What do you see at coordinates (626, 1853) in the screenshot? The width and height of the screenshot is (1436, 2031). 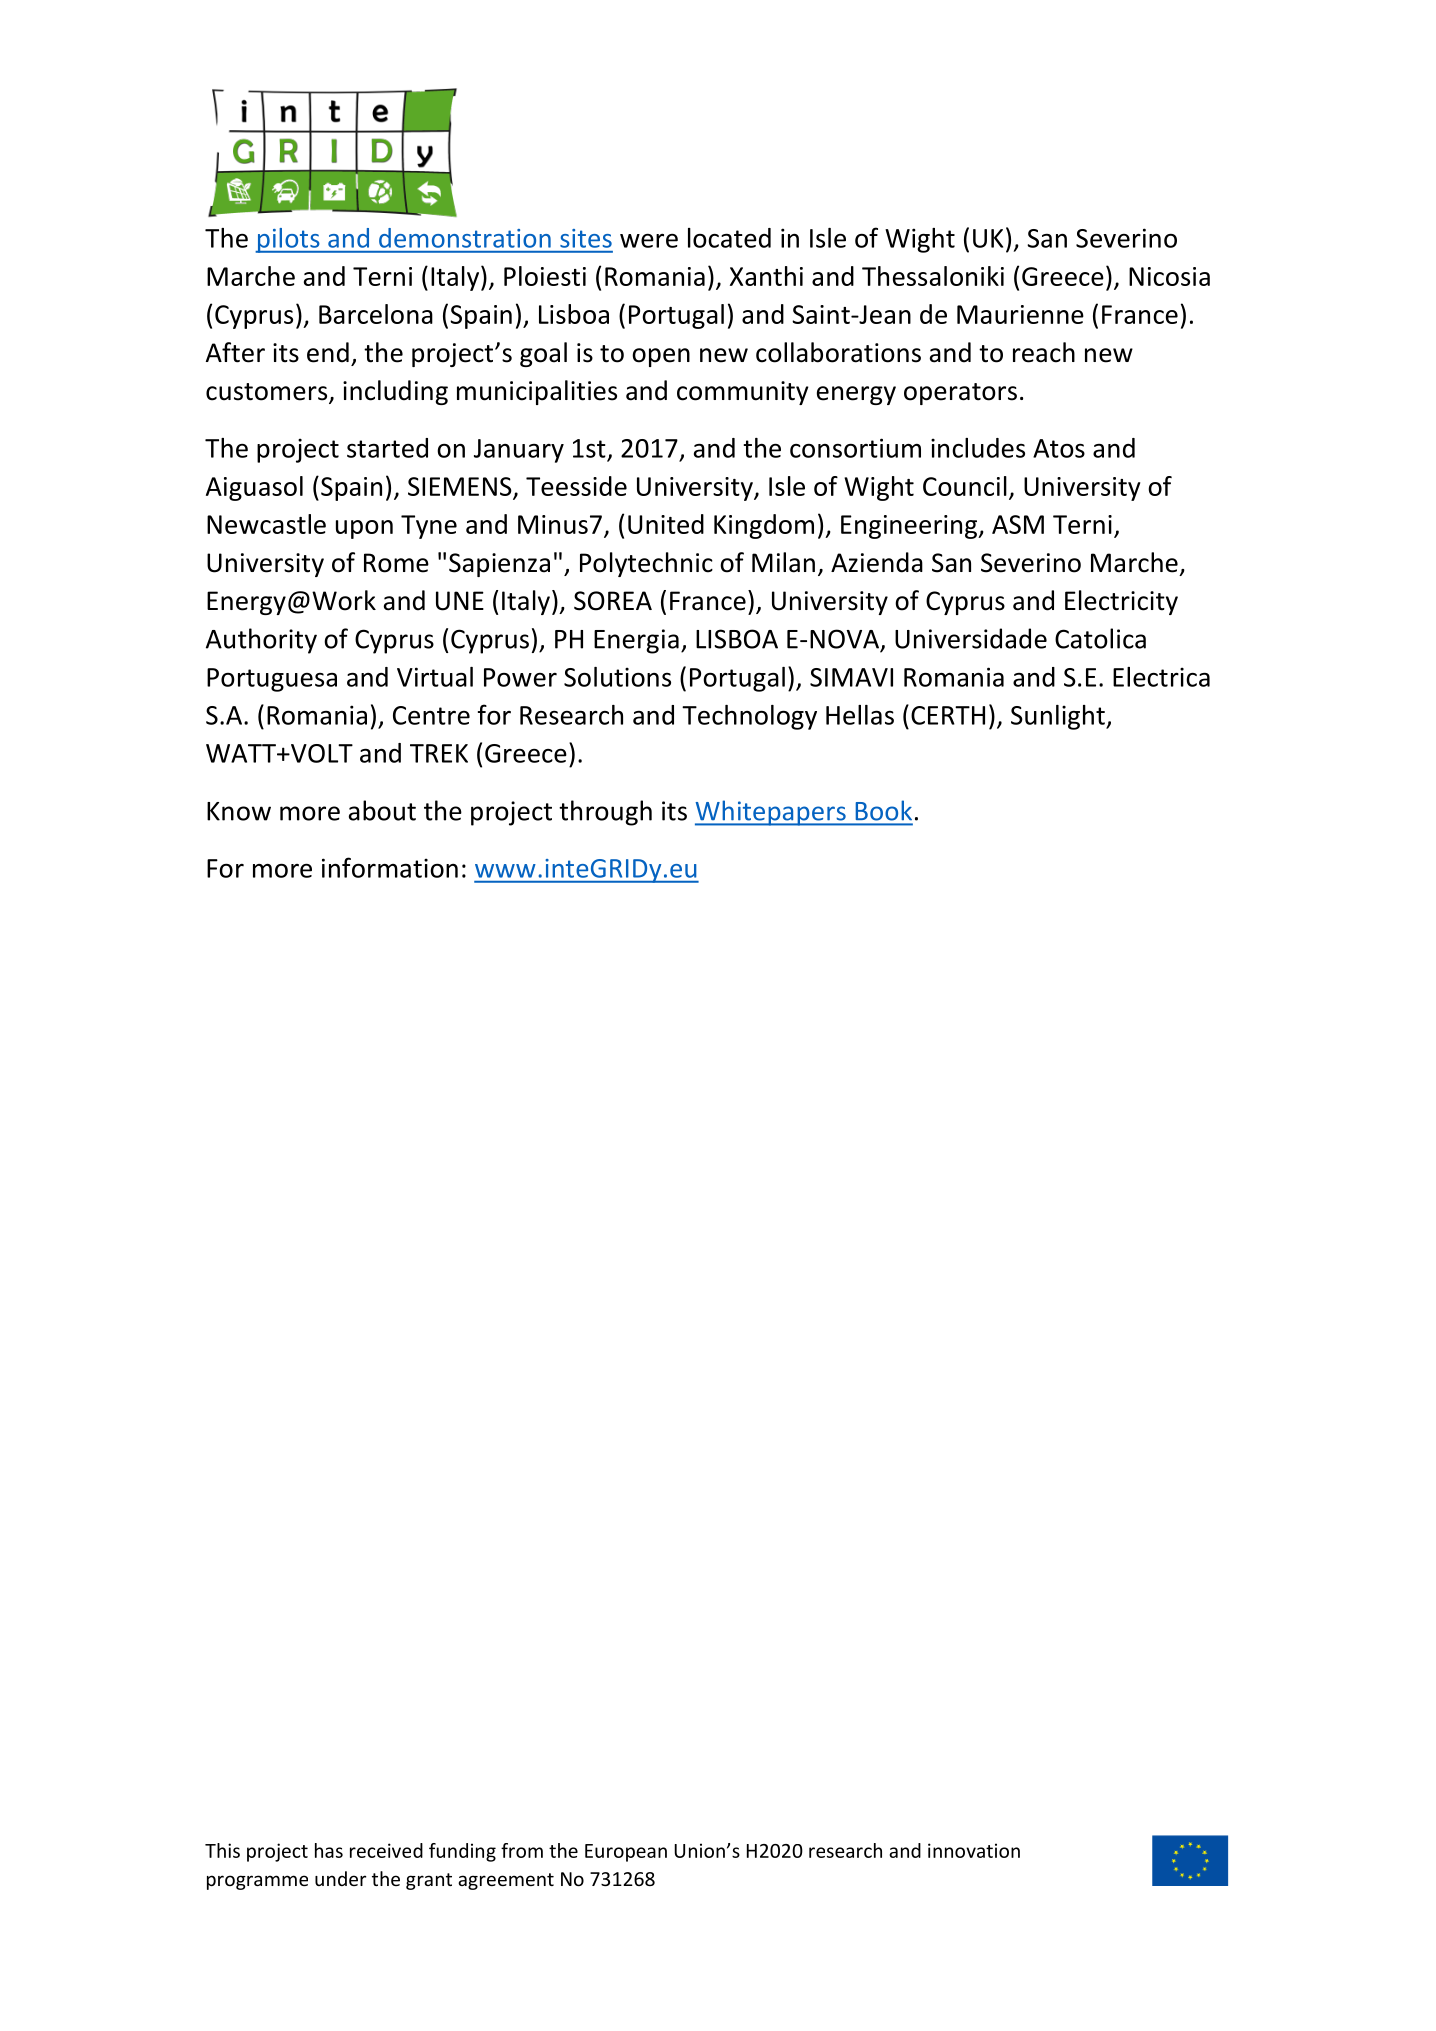 I see `European` at bounding box center [626, 1853].
